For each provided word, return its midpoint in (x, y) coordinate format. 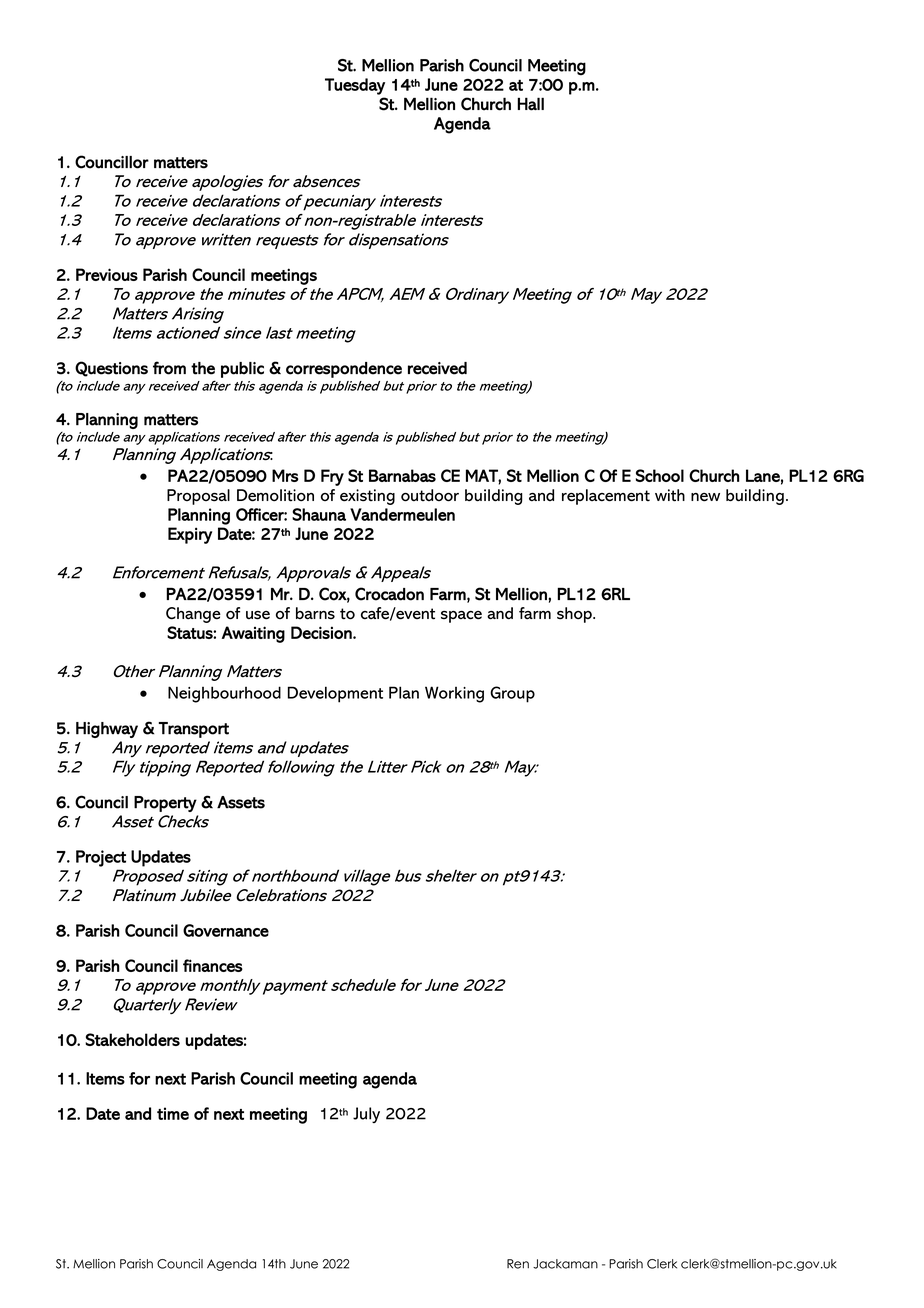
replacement (606, 497)
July (366, 1115)
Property (165, 804)
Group (512, 694)
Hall (531, 104)
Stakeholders (132, 1039)
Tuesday (355, 86)
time (173, 1113)
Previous (107, 274)
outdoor (430, 495)
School (660, 475)
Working (454, 694)
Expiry (190, 535)
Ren (518, 1264)
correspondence (344, 370)
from (169, 368)
